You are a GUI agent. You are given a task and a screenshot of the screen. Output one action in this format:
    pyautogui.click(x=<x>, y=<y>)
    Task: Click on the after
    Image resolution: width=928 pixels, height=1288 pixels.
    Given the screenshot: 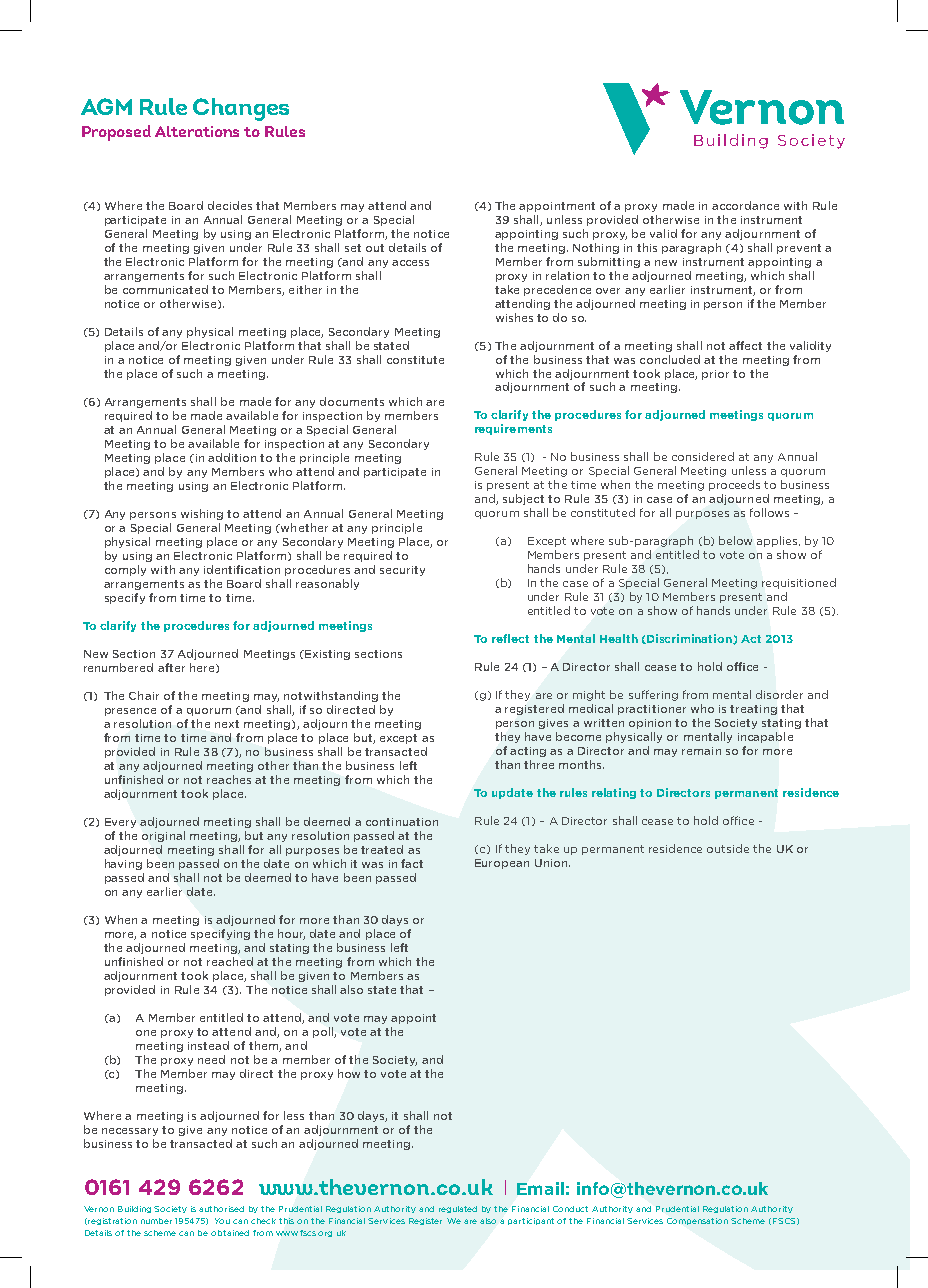 What is the action you would take?
    pyautogui.click(x=171, y=667)
